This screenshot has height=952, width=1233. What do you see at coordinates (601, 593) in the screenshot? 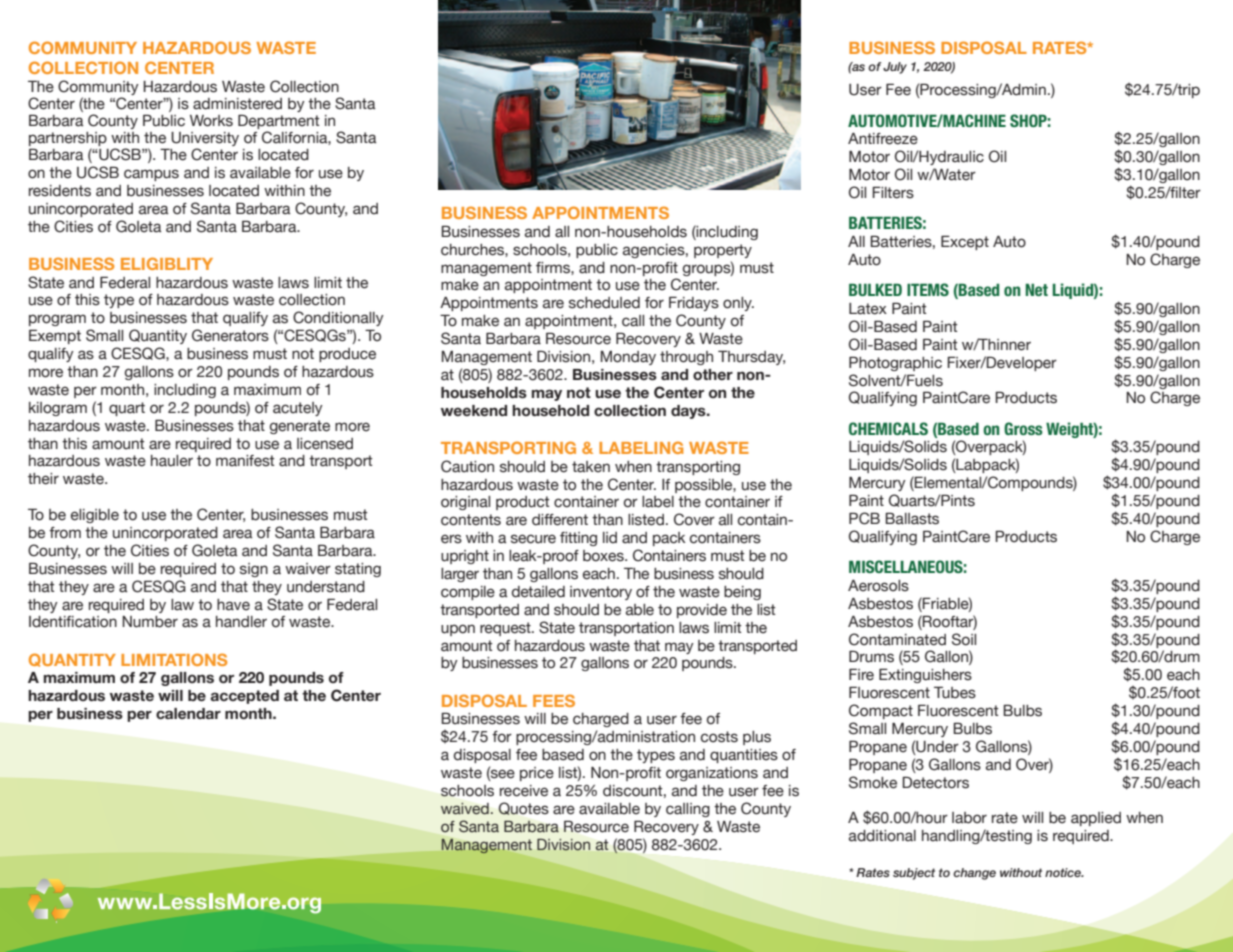
I see `inventory` at bounding box center [601, 593].
